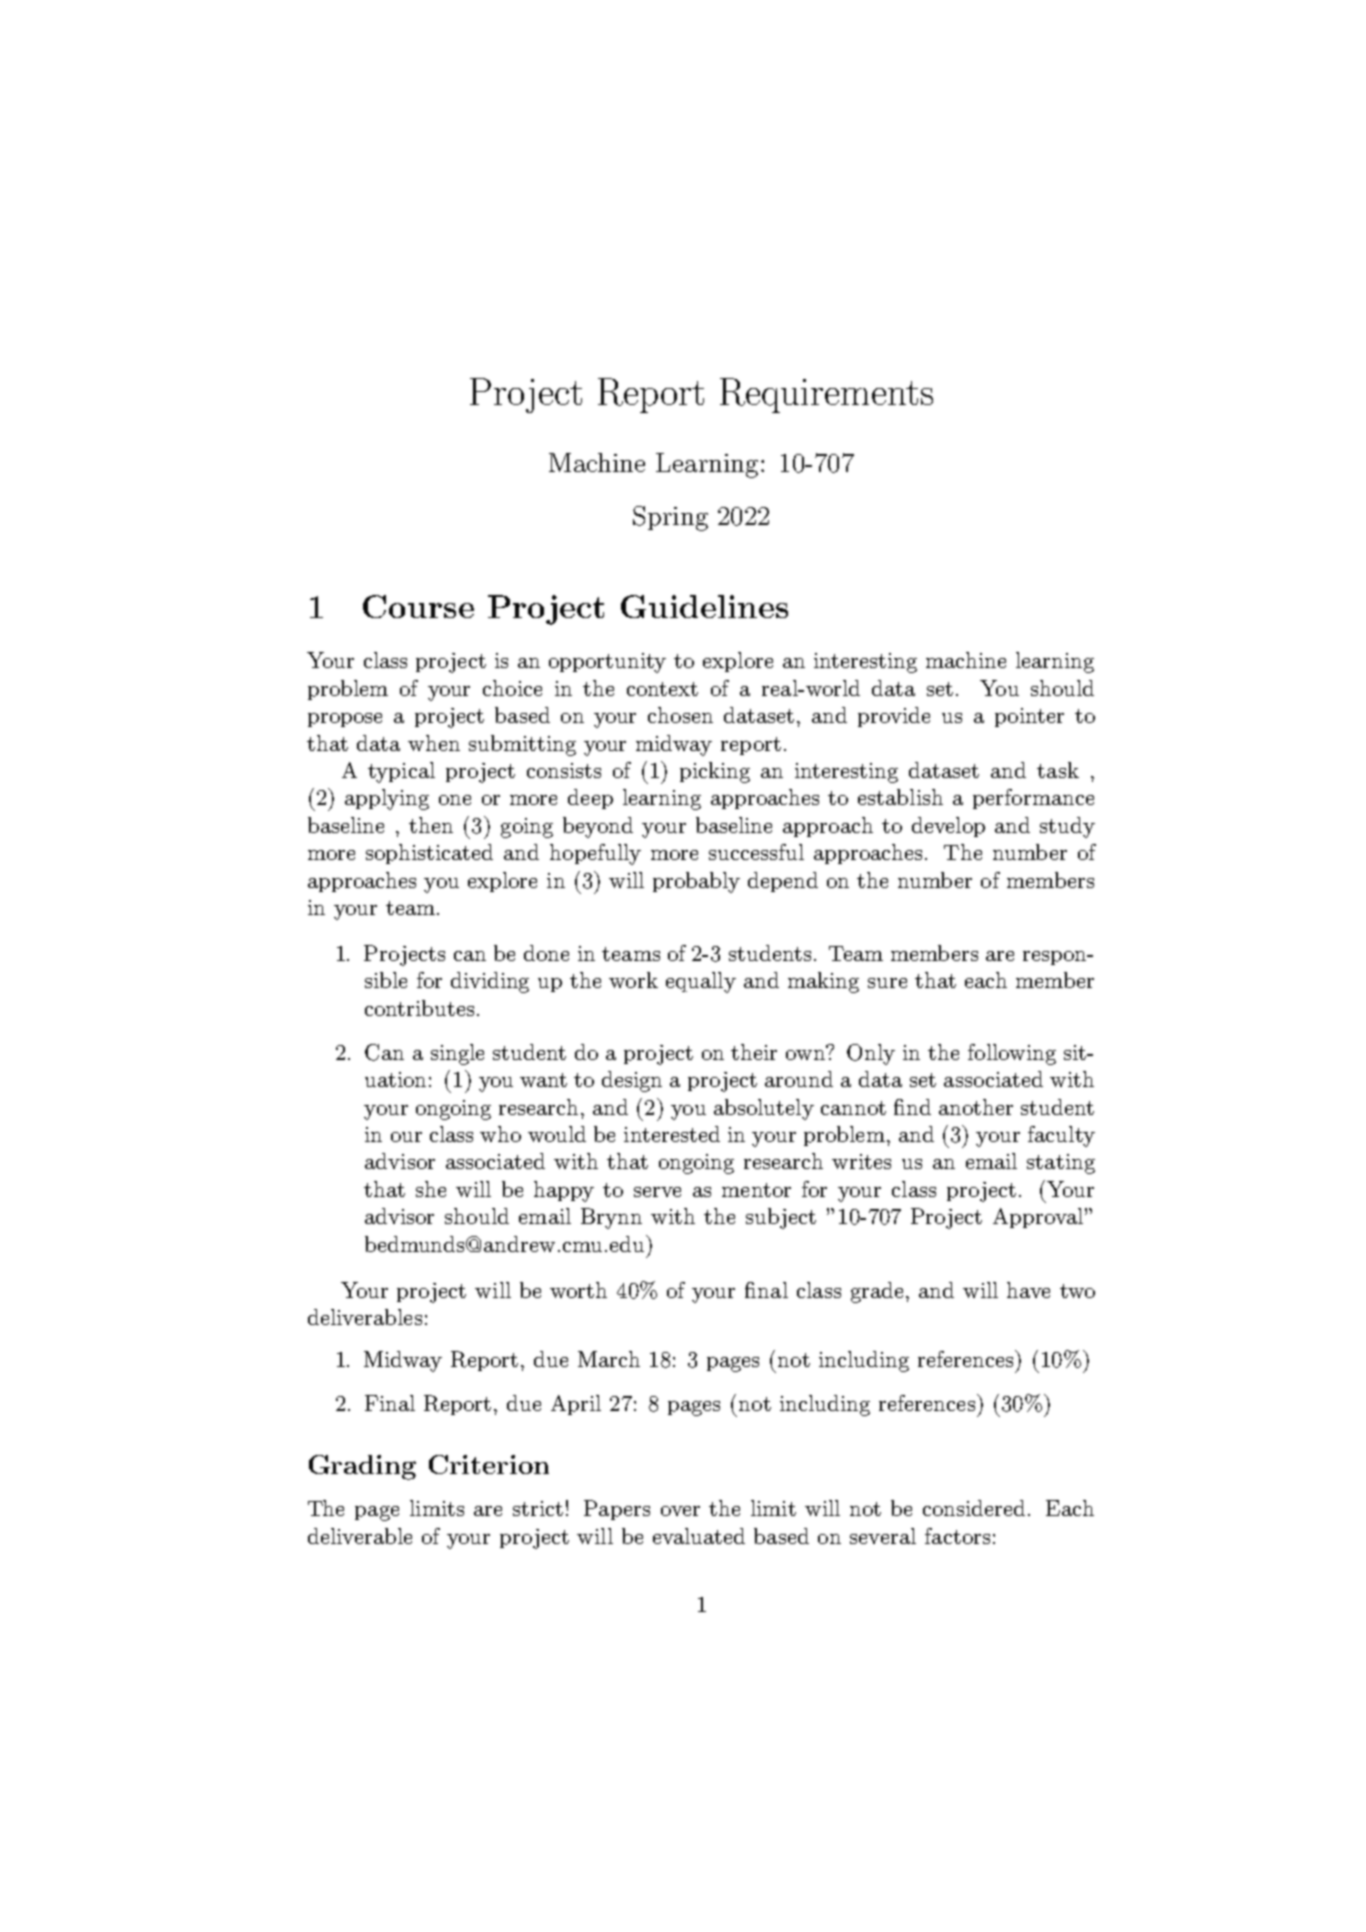 The width and height of the screenshot is (1366, 1932). What do you see at coordinates (704, 606) in the screenshot?
I see `Guidelines` at bounding box center [704, 606].
